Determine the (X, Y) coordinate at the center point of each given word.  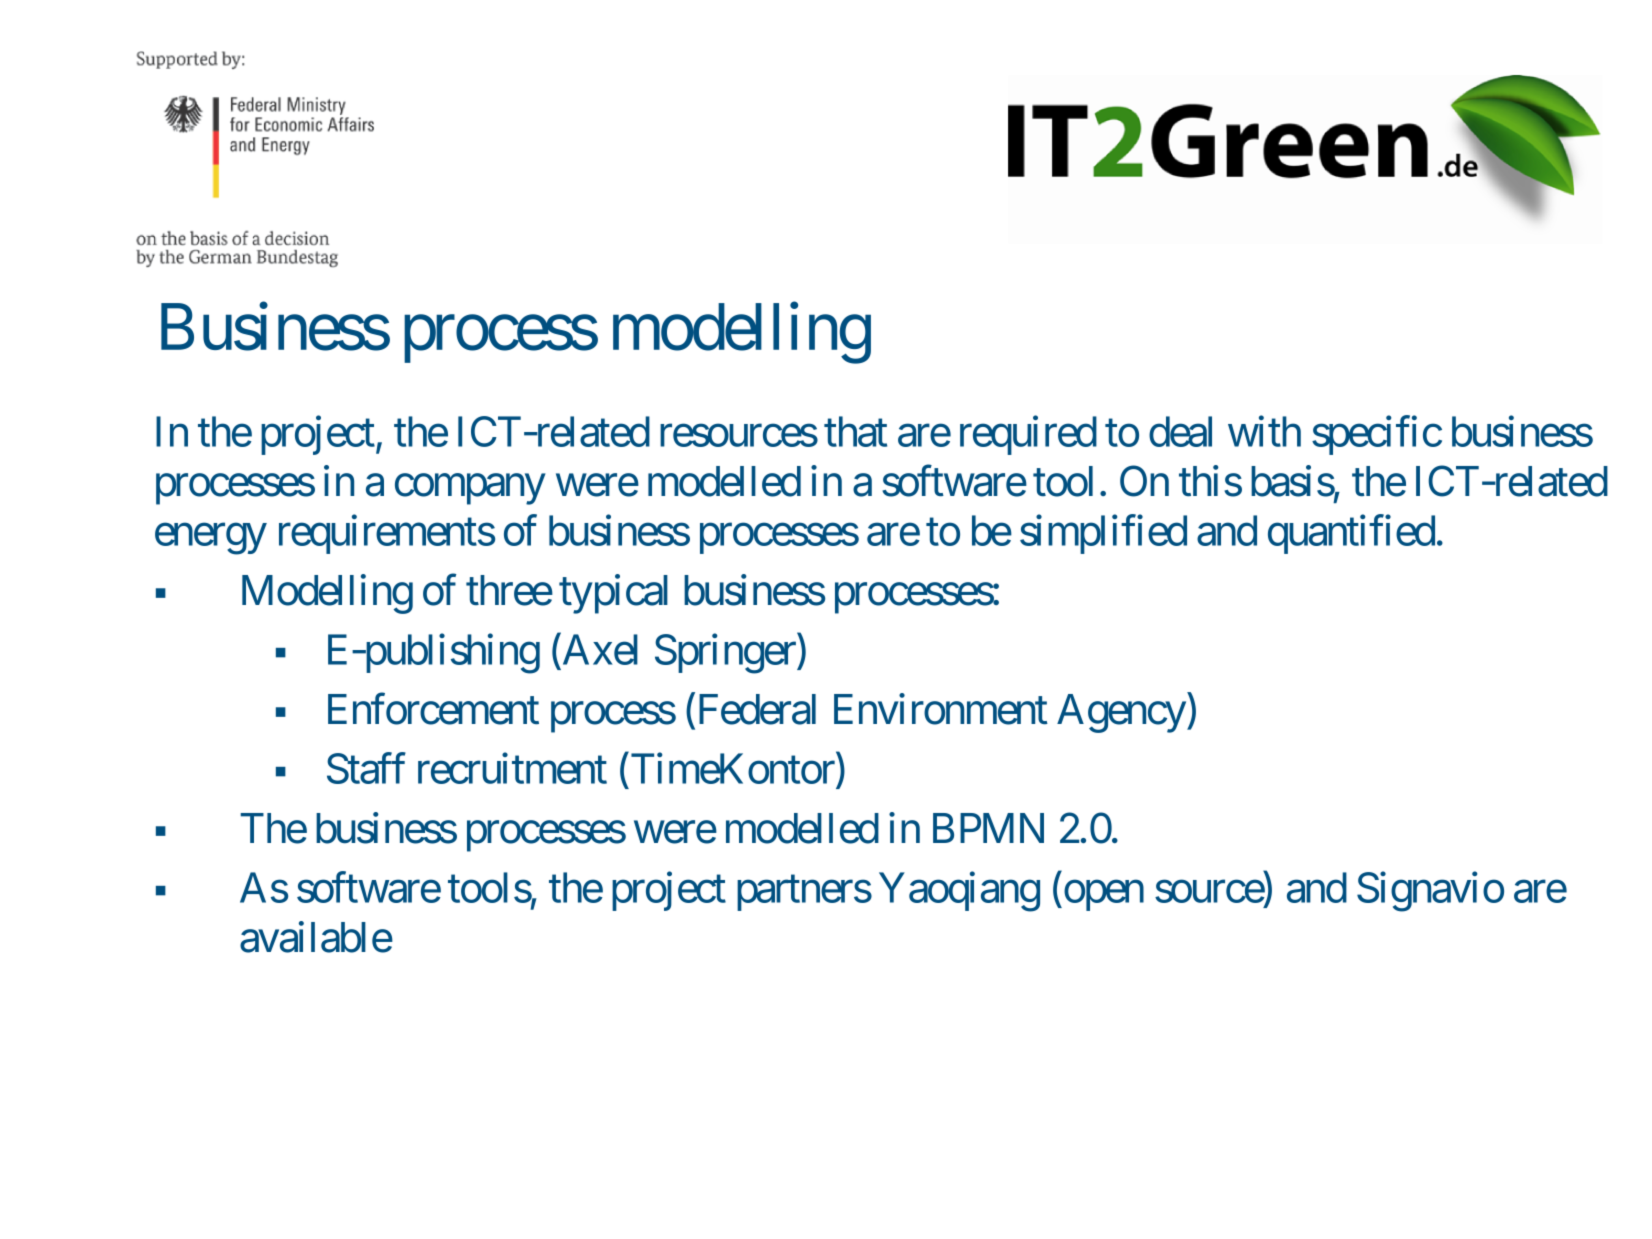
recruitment (512, 768)
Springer (726, 654)
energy (211, 539)
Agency (1121, 713)
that (855, 431)
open (1102, 896)
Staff (366, 768)
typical (613, 594)
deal (1180, 431)
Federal (755, 709)
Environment (941, 709)
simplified (1103, 534)
